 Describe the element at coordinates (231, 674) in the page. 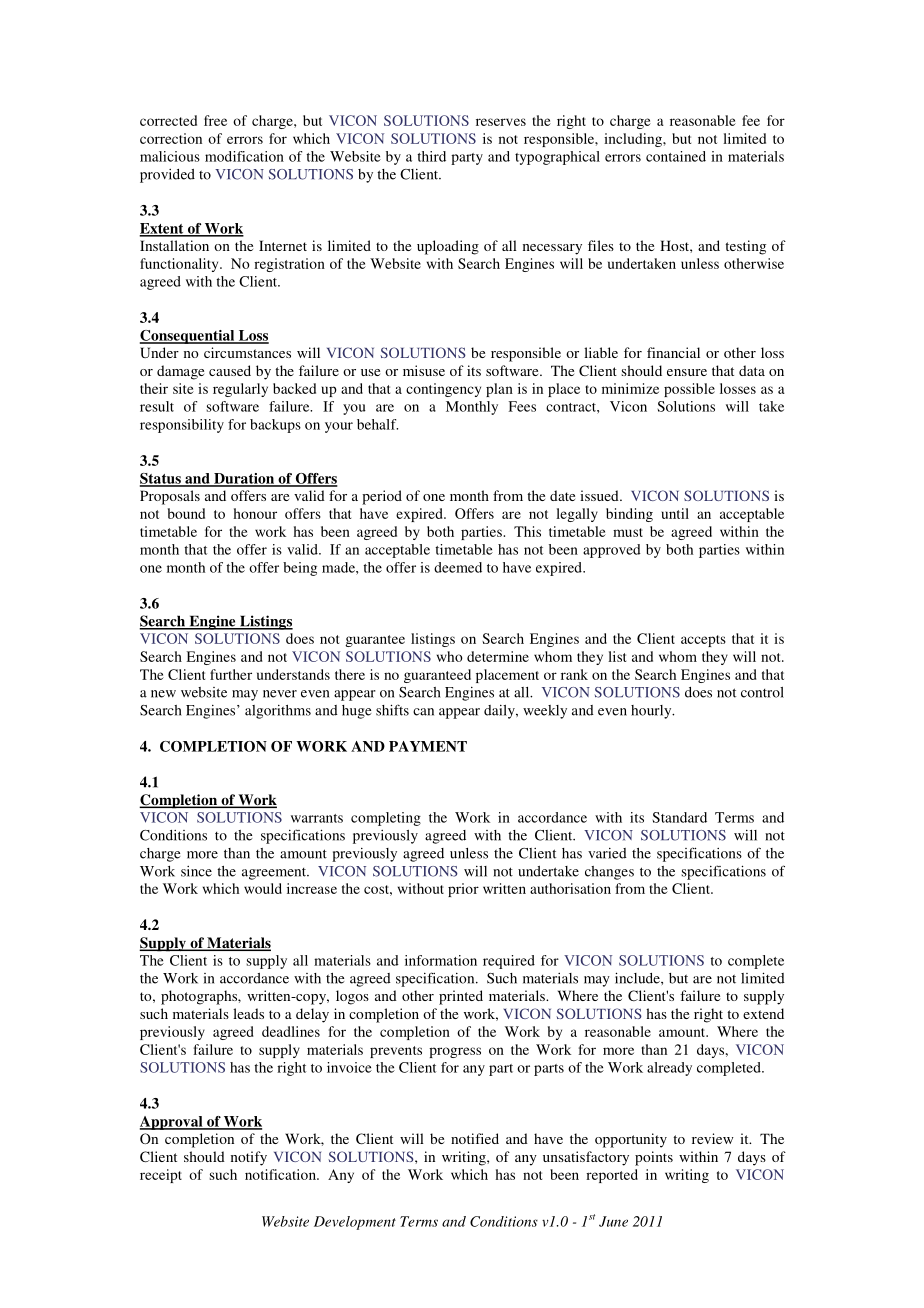

I see `further` at that location.
